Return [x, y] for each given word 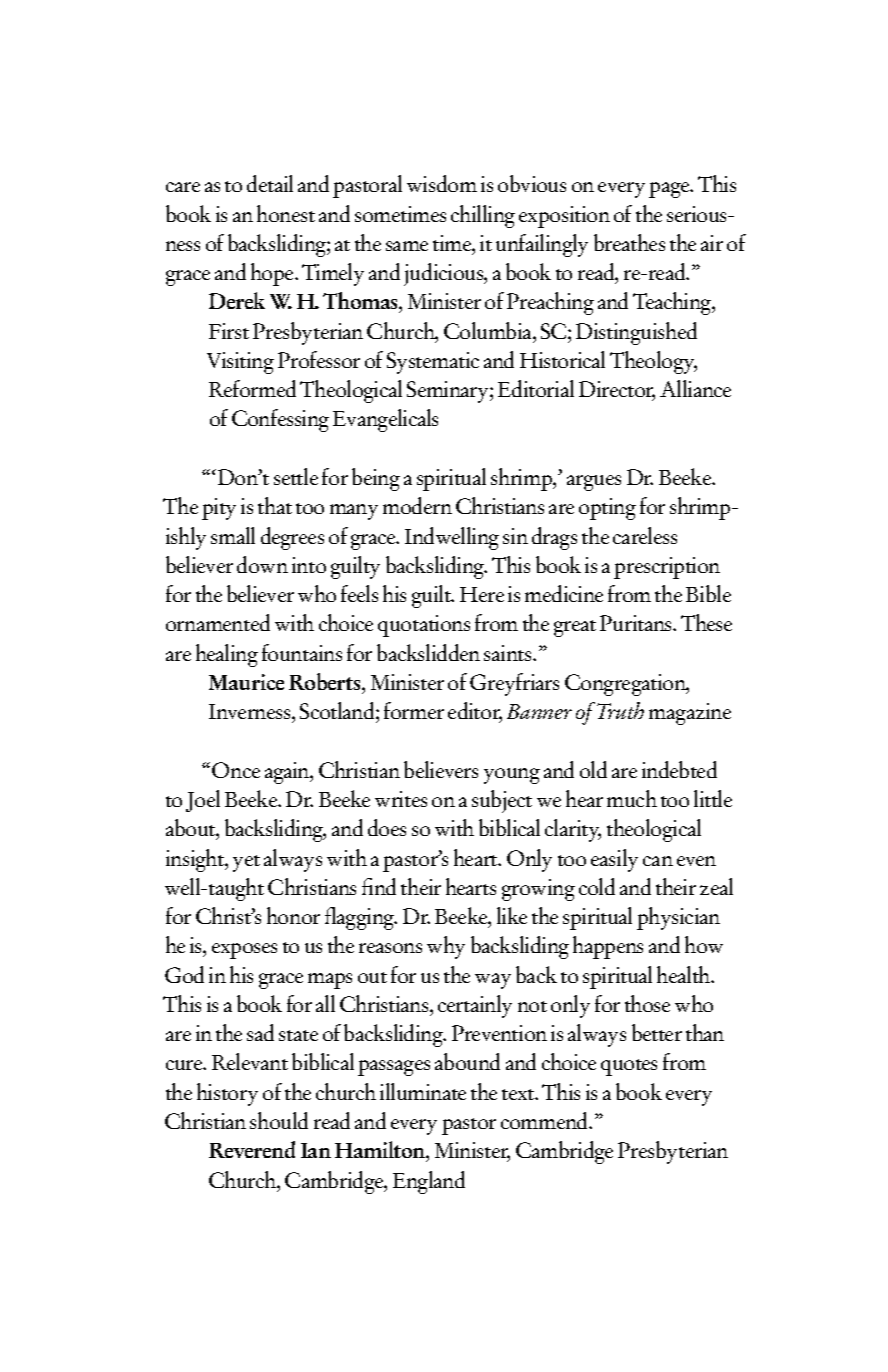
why [446, 947]
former [414, 710]
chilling [483, 216]
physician [678, 918]
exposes [244, 951]
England [429, 1182]
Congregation [626, 685]
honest [286, 213]
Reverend [252, 1149]
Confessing [280, 420]
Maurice [246, 682]
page [670, 190]
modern [417, 505]
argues [594, 483]
